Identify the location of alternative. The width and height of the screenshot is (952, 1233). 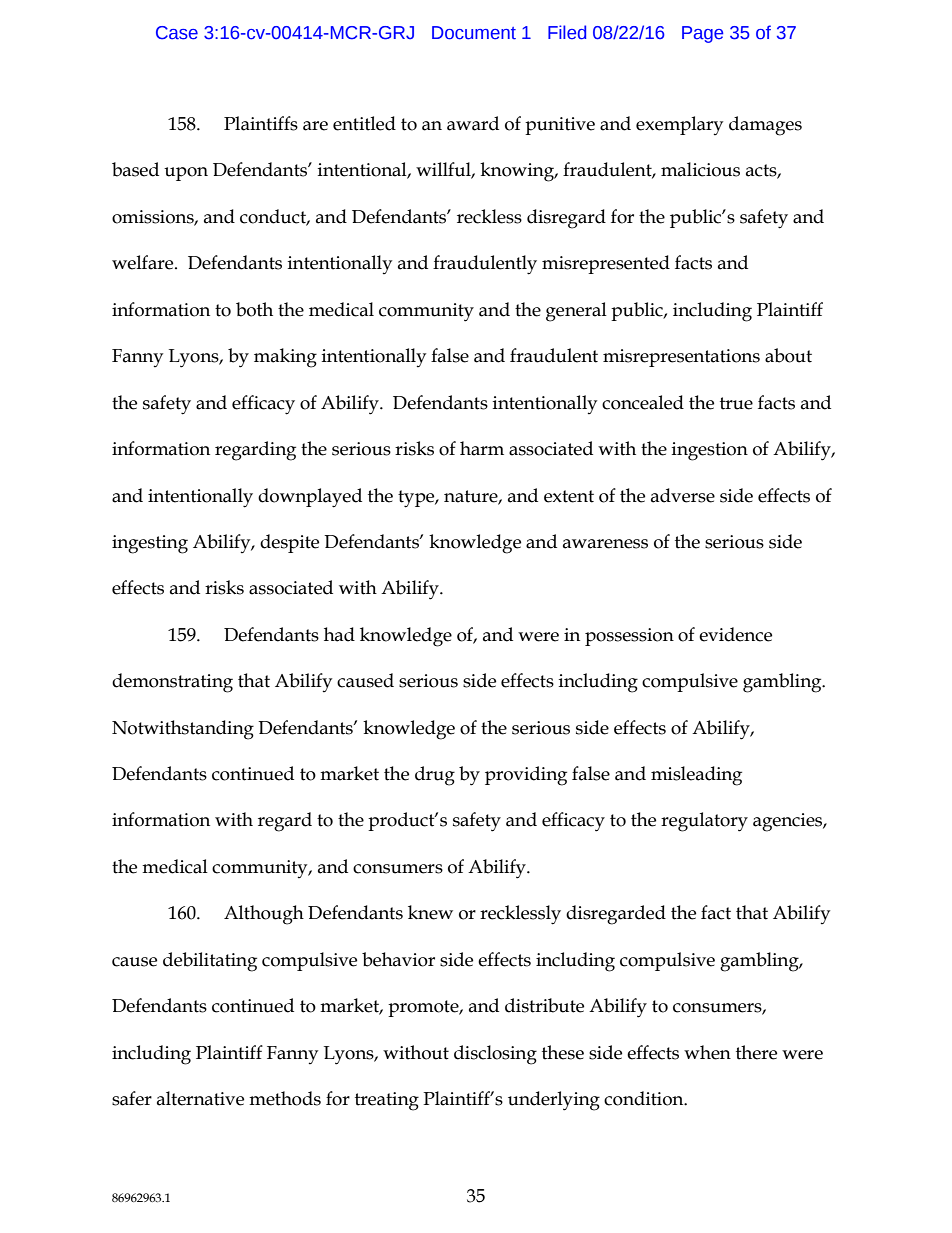
(200, 1098).
